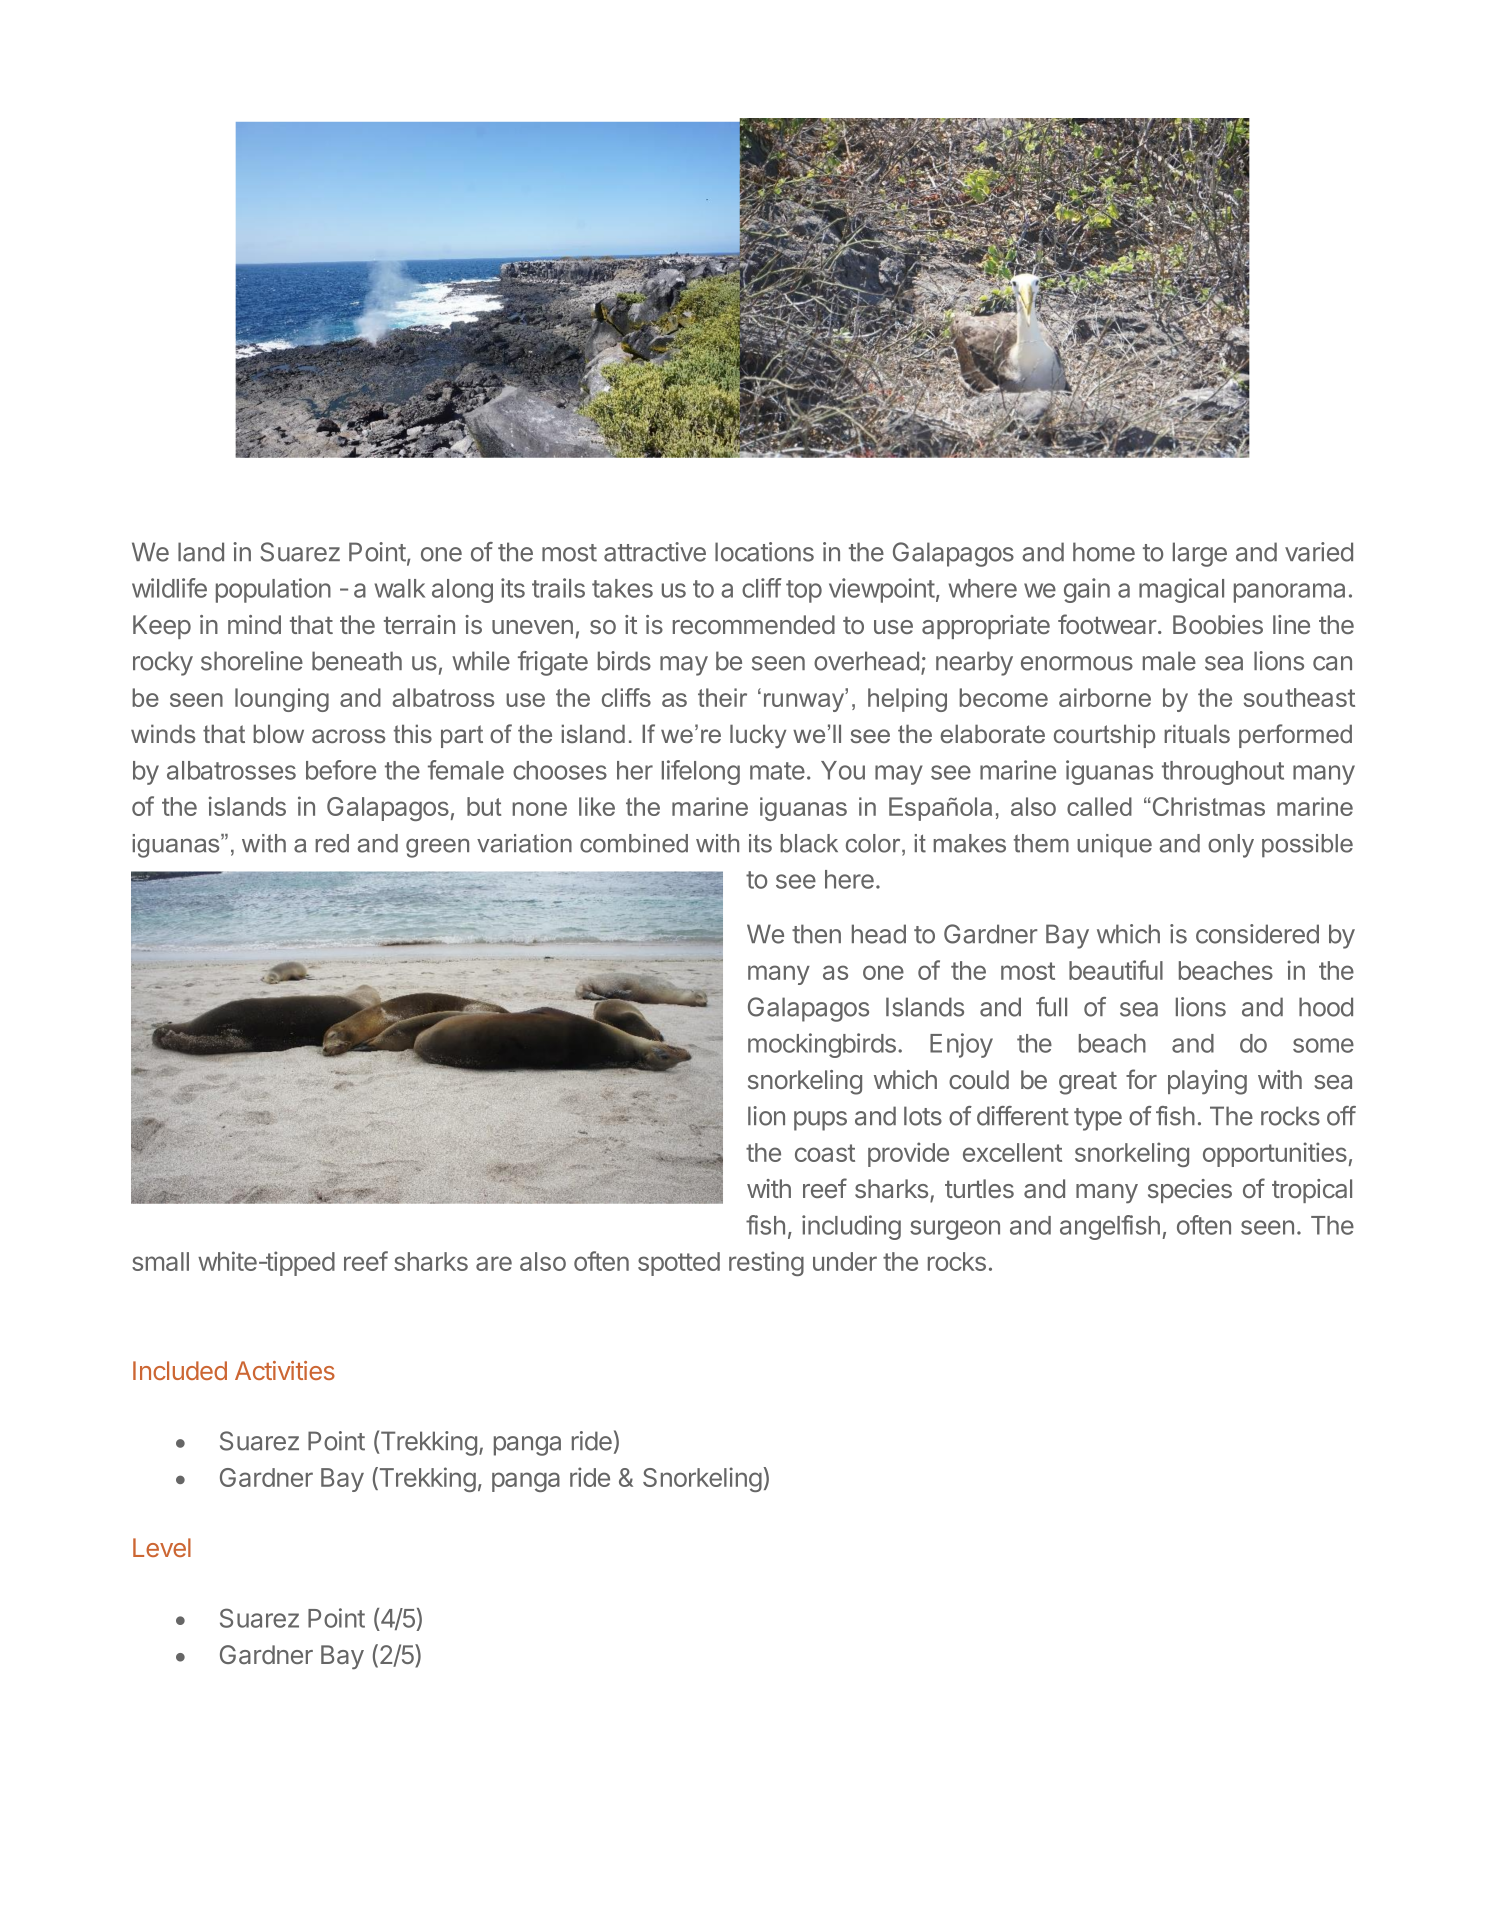 The height and width of the image is (1921, 1485). I want to click on magical, so click(1181, 590).
